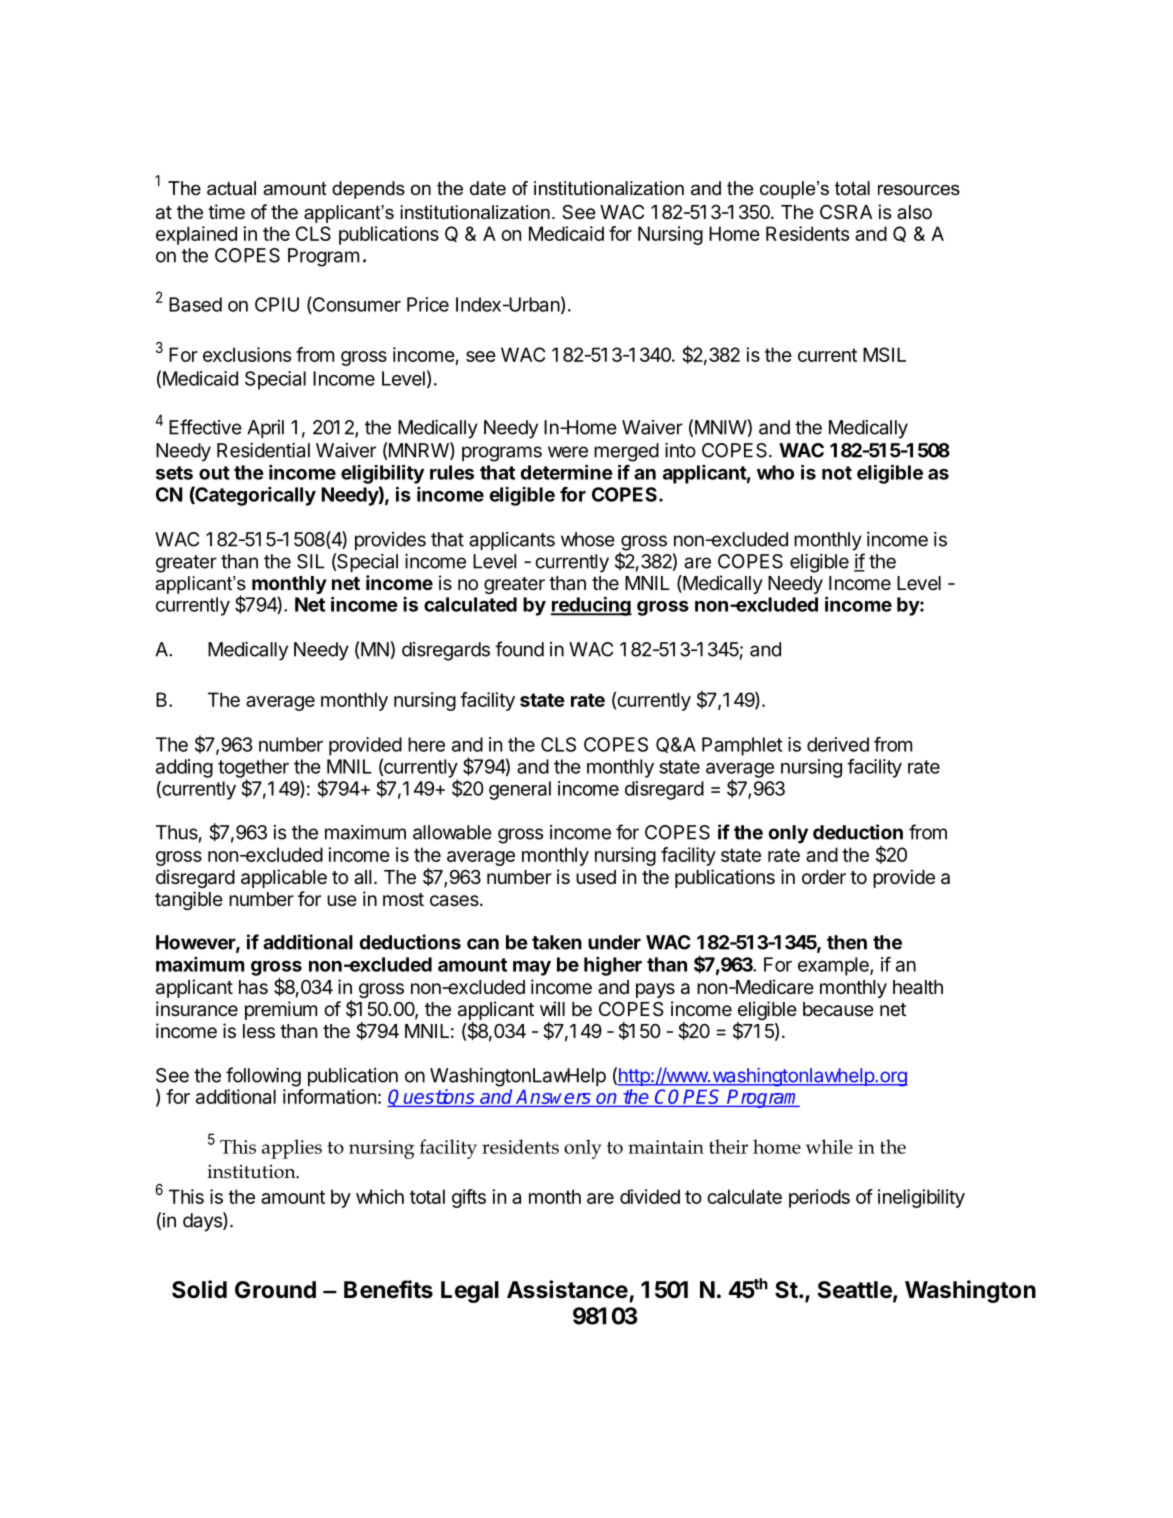 The width and height of the screenshot is (1173, 1518). I want to click on Ground, so click(275, 1289).
